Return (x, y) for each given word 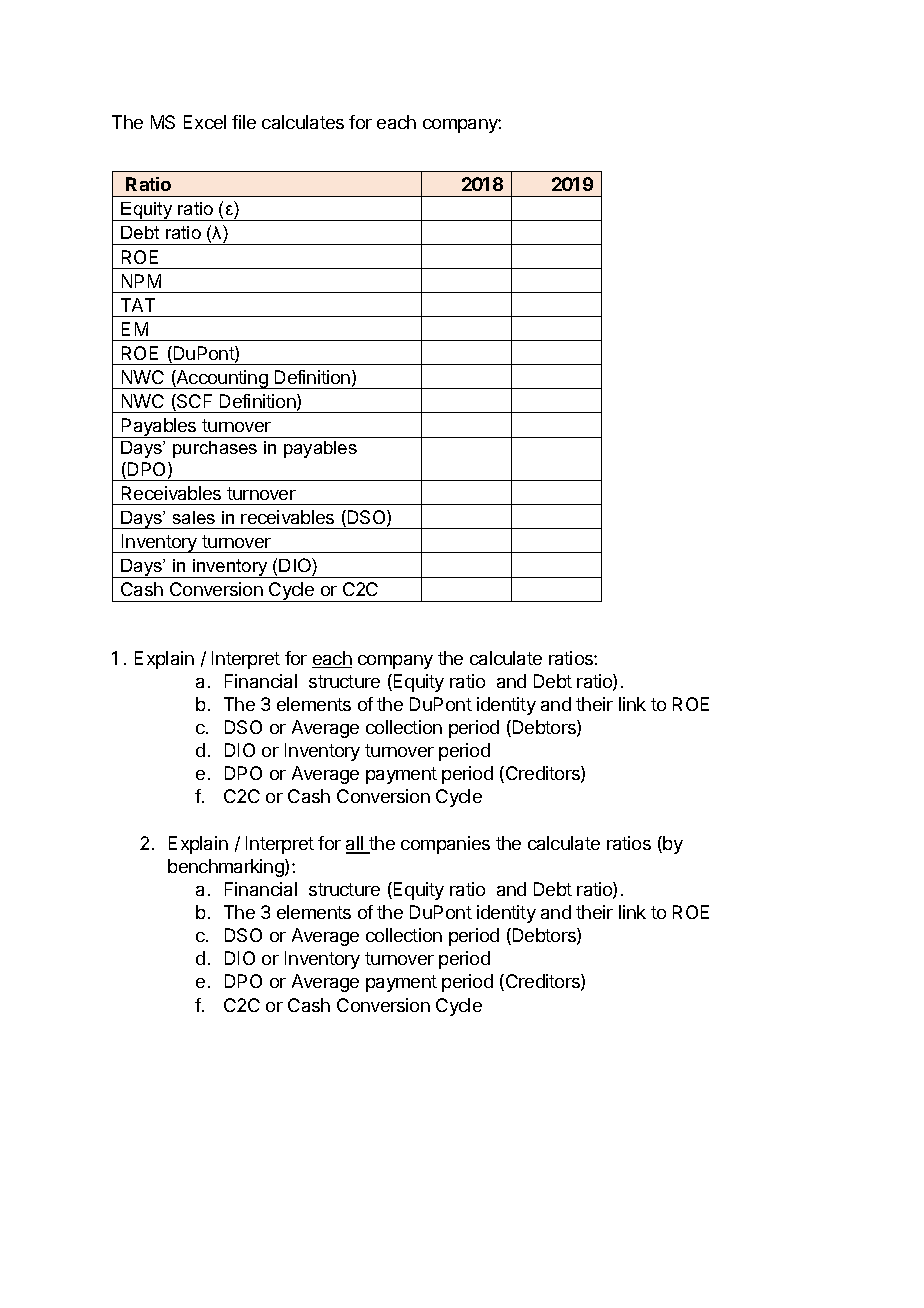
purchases (215, 449)
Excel (205, 122)
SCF (193, 402)
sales (194, 517)
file (244, 122)
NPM (141, 281)
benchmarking (227, 868)
